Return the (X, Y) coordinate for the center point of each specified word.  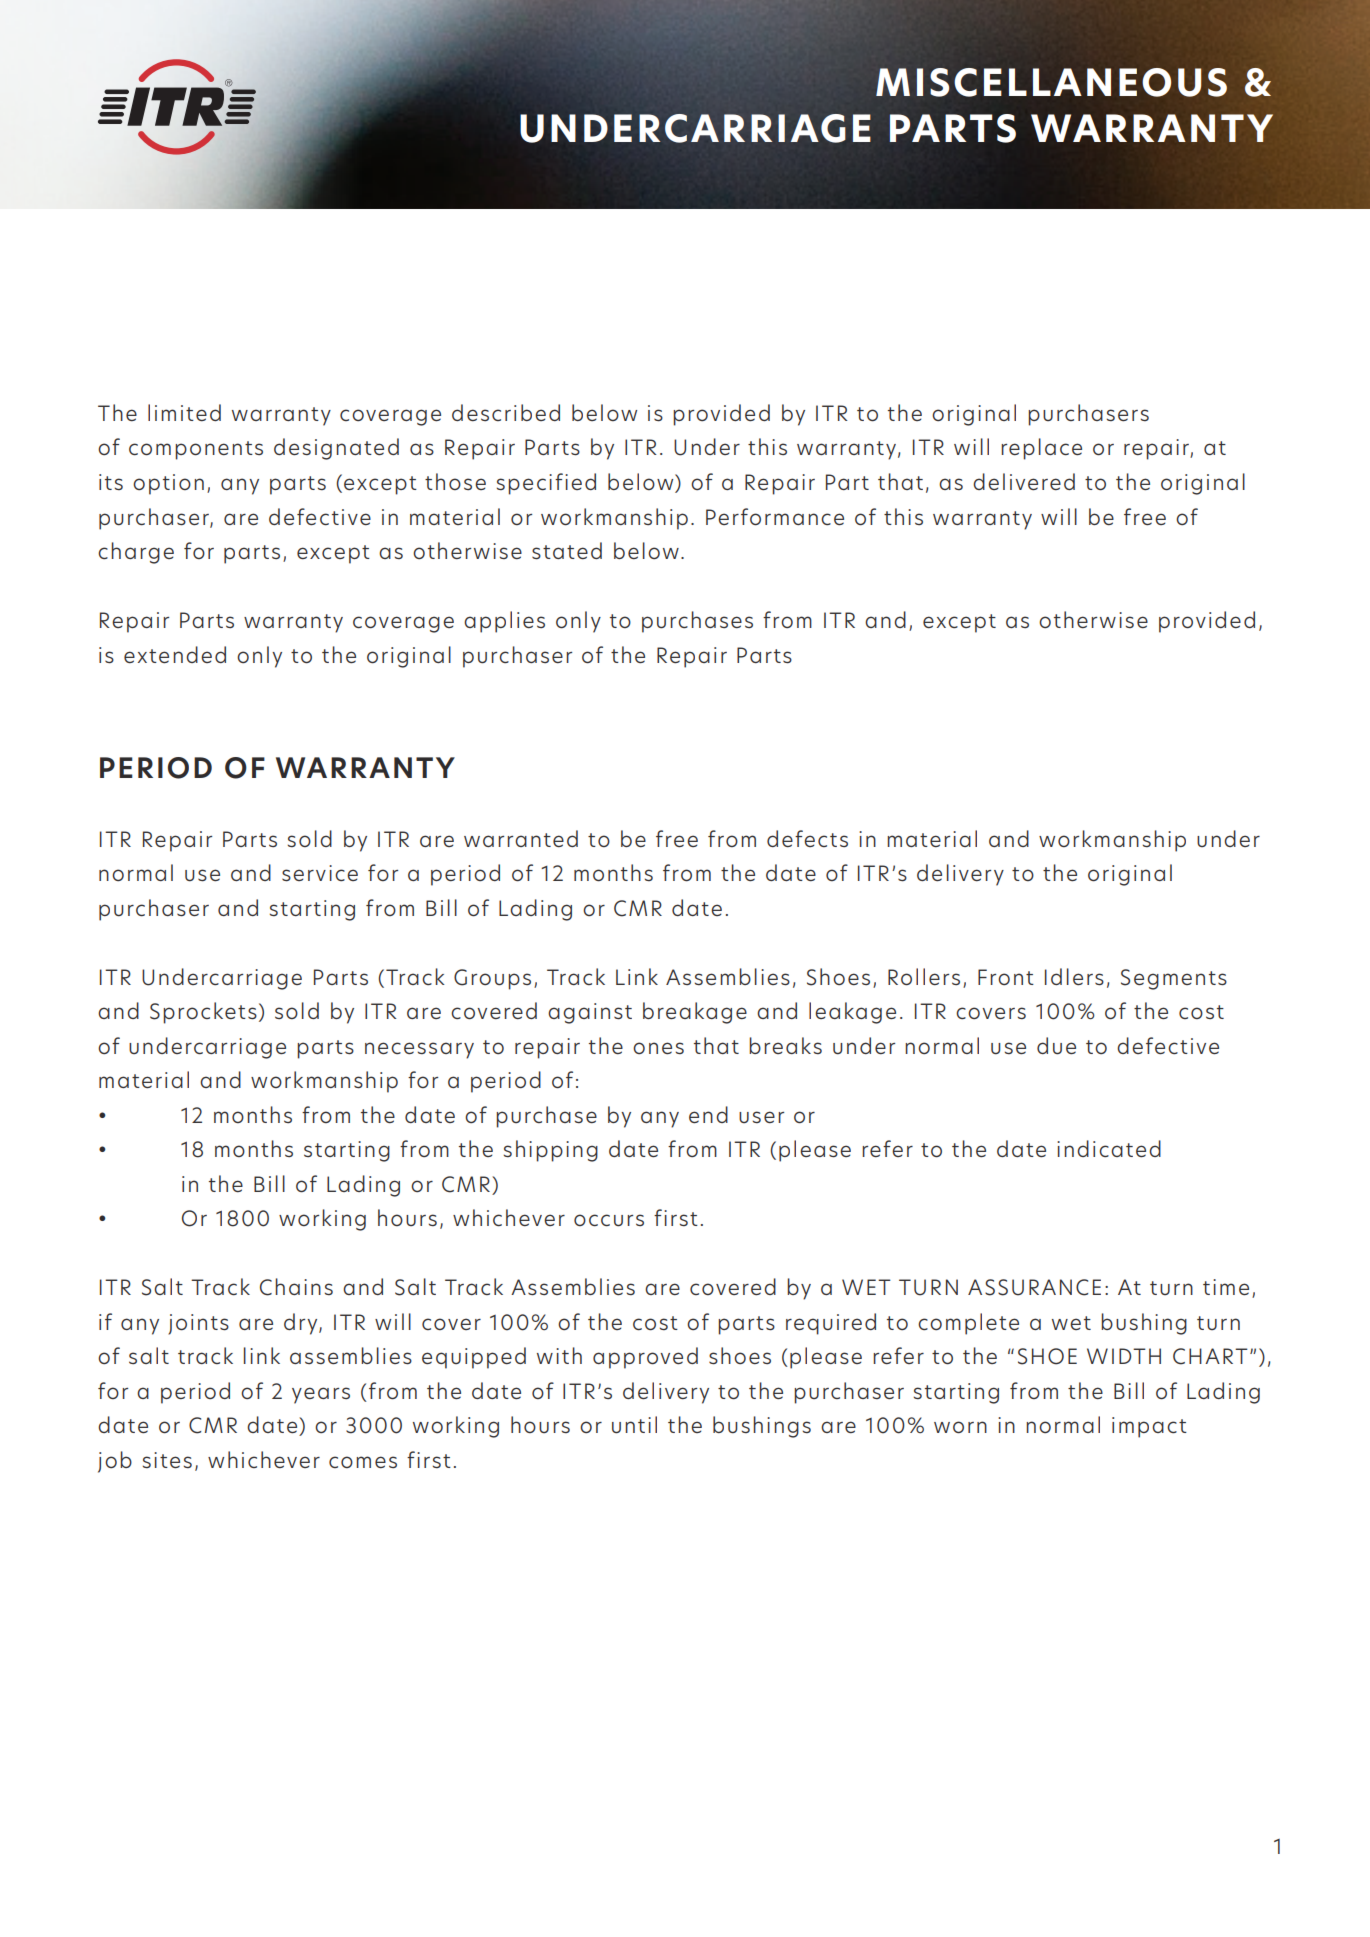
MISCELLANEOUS (1051, 82)
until (634, 1425)
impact (1149, 1427)
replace (1041, 449)
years (321, 1395)
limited (184, 412)
